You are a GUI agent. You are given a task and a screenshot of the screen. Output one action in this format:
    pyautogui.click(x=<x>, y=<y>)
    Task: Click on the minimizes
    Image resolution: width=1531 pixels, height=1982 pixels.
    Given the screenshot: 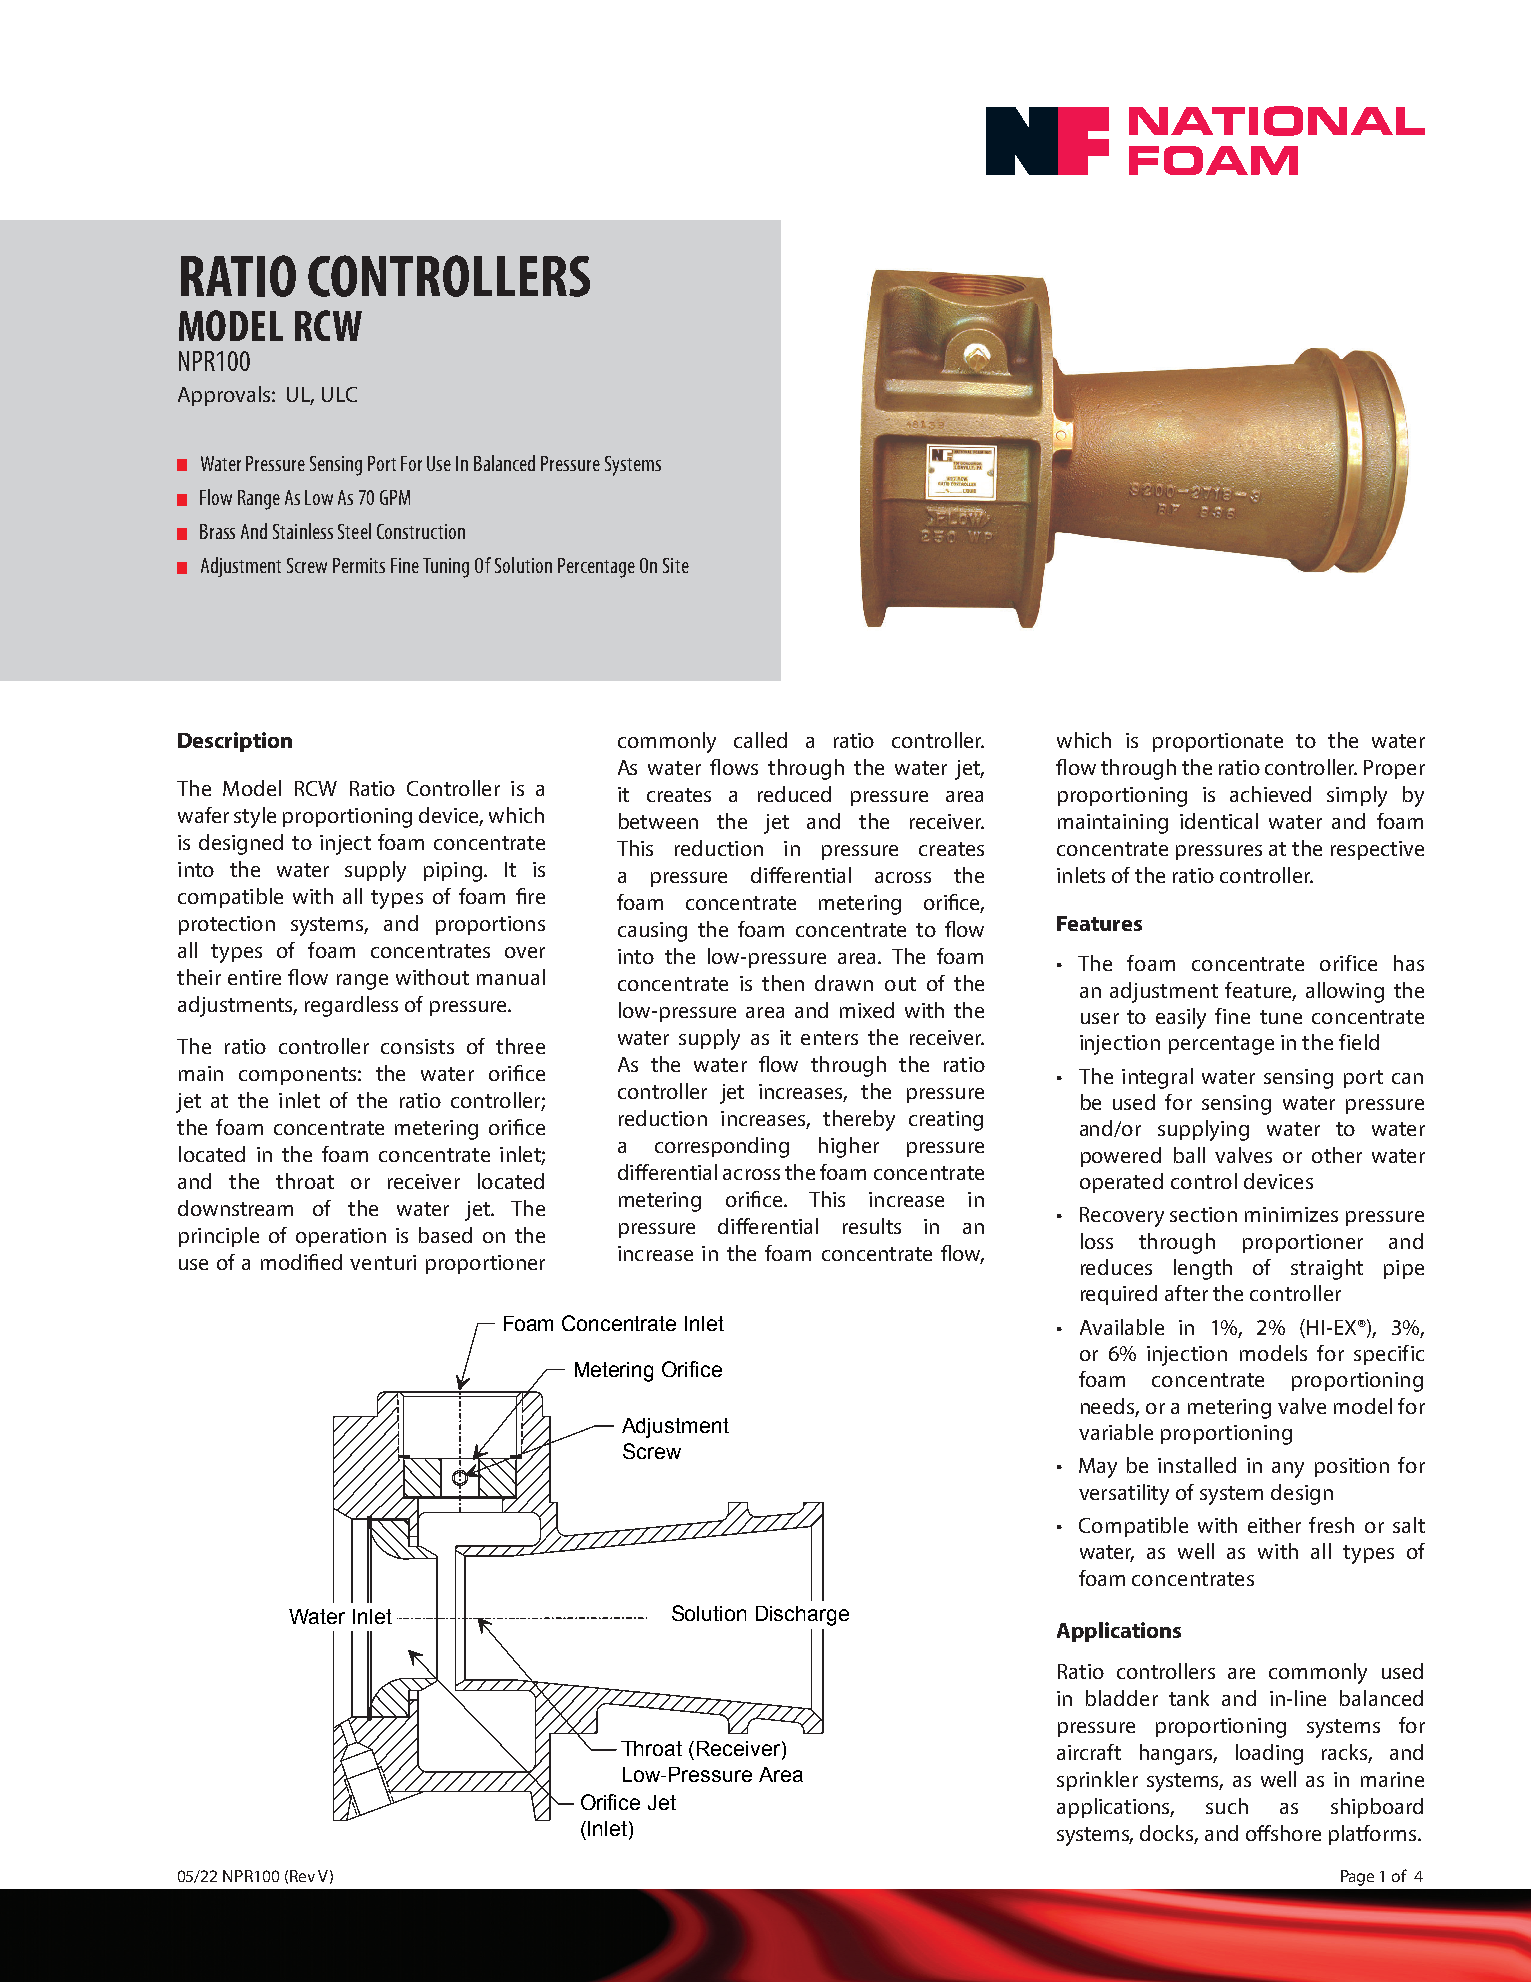 What is the action you would take?
    pyautogui.click(x=1291, y=1214)
